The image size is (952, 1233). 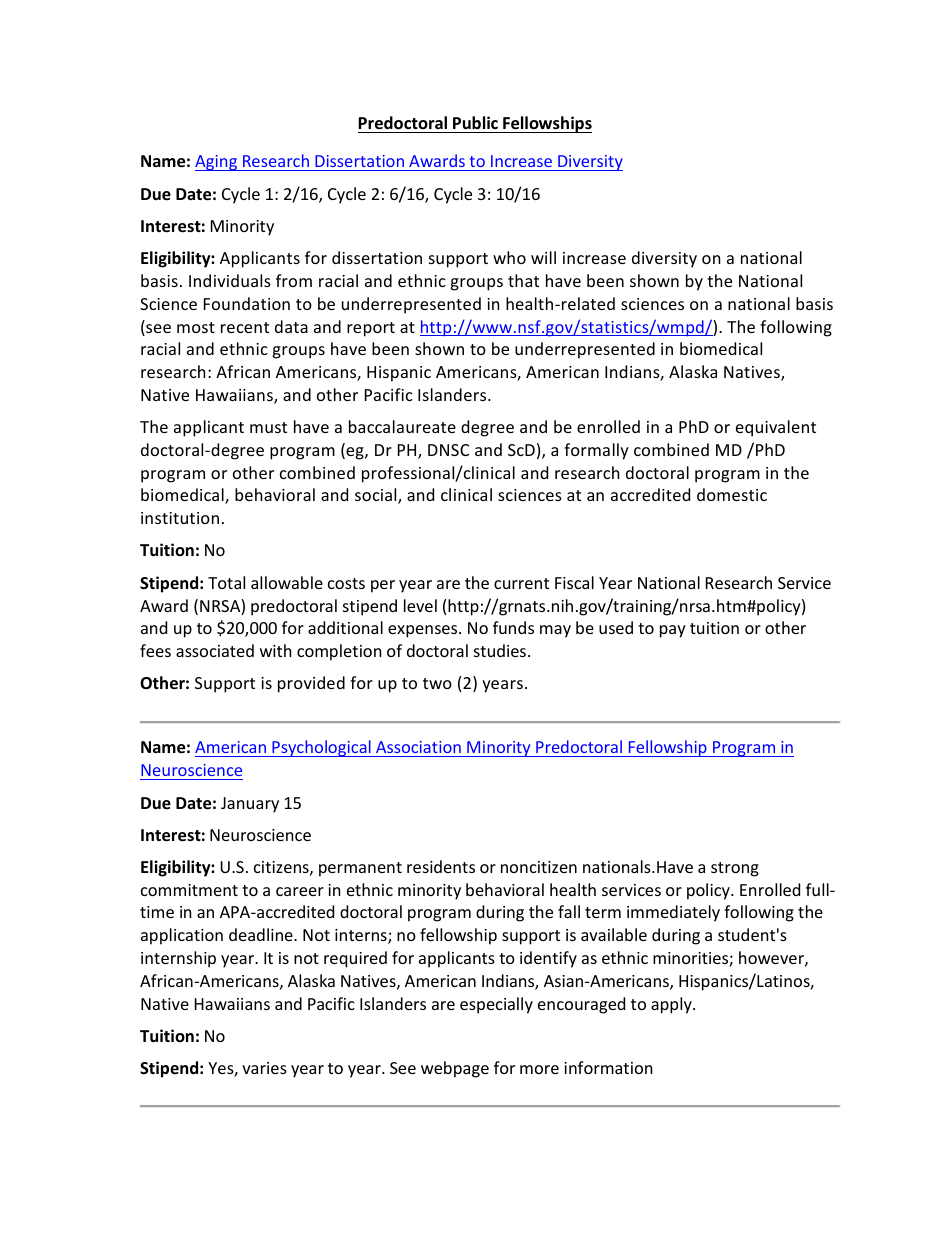 I want to click on will, so click(x=543, y=257).
